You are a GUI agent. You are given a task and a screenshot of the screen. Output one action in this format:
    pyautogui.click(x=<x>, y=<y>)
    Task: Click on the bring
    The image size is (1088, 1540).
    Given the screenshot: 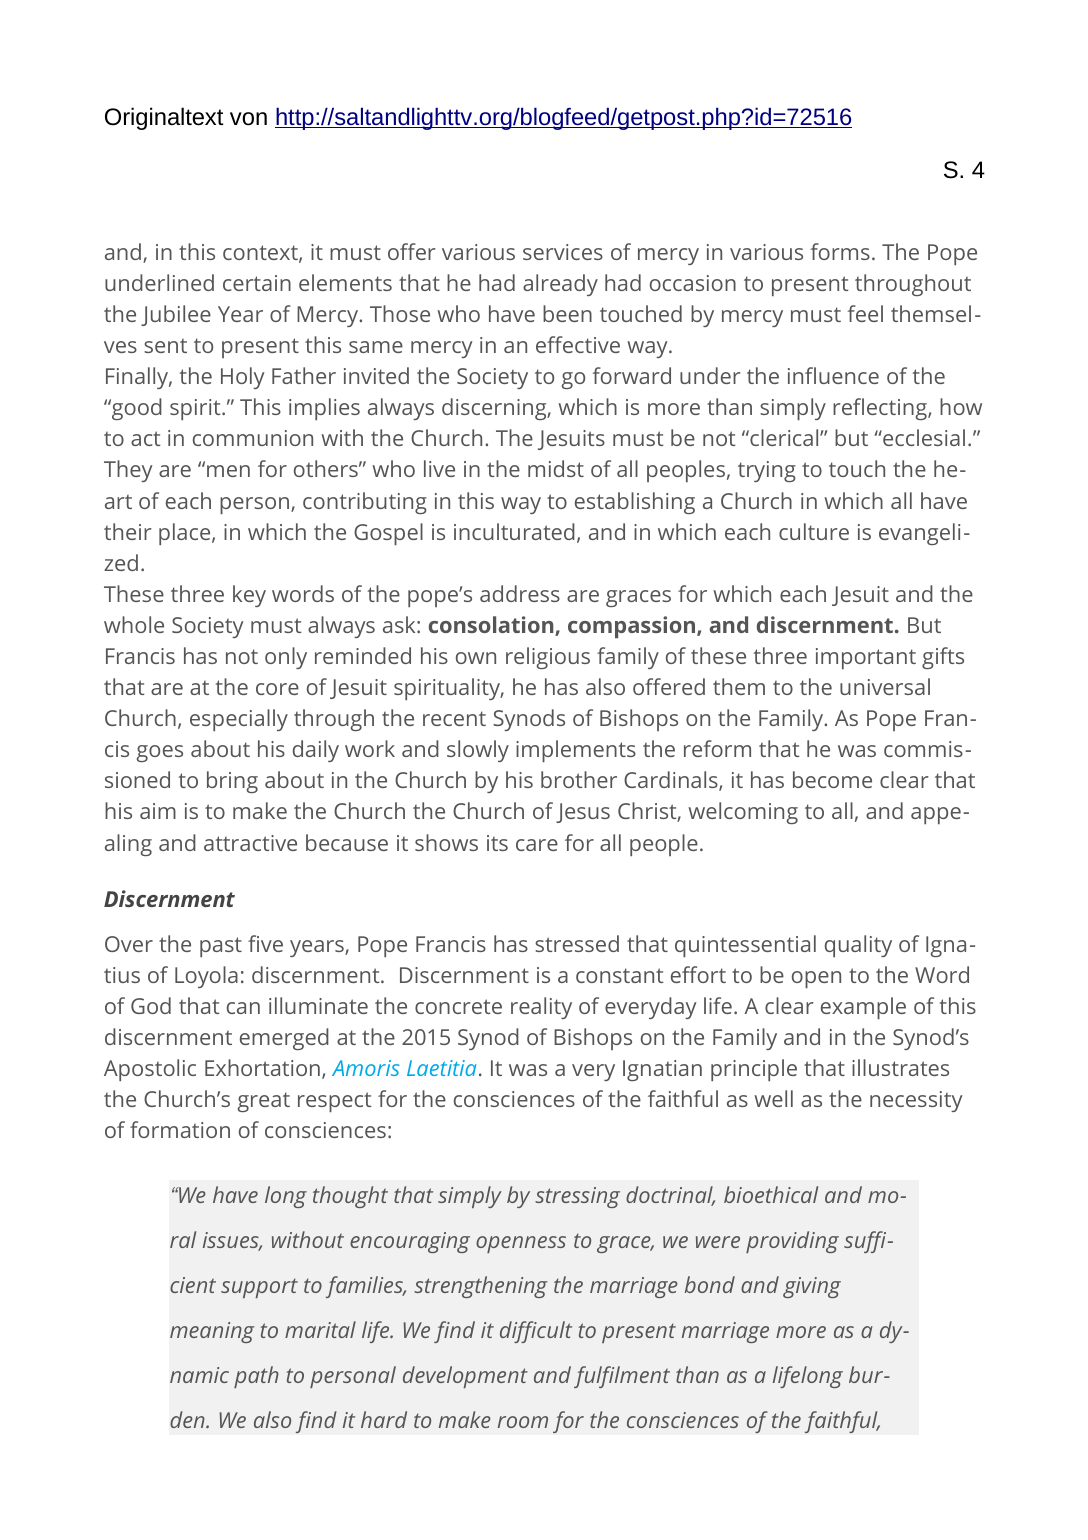 What is the action you would take?
    pyautogui.click(x=232, y=782)
